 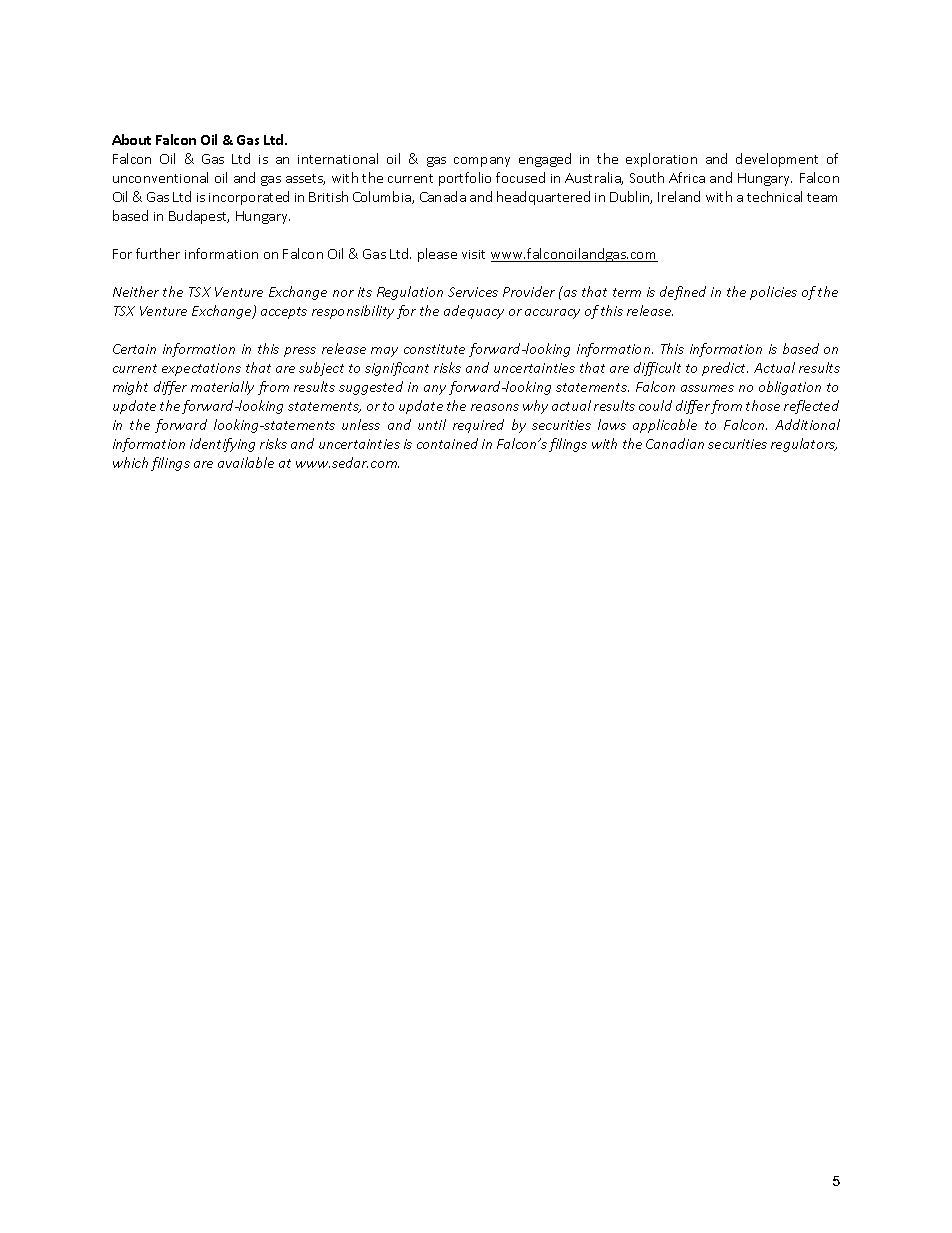 What do you see at coordinates (725, 369) in the screenshot?
I see `predict` at bounding box center [725, 369].
